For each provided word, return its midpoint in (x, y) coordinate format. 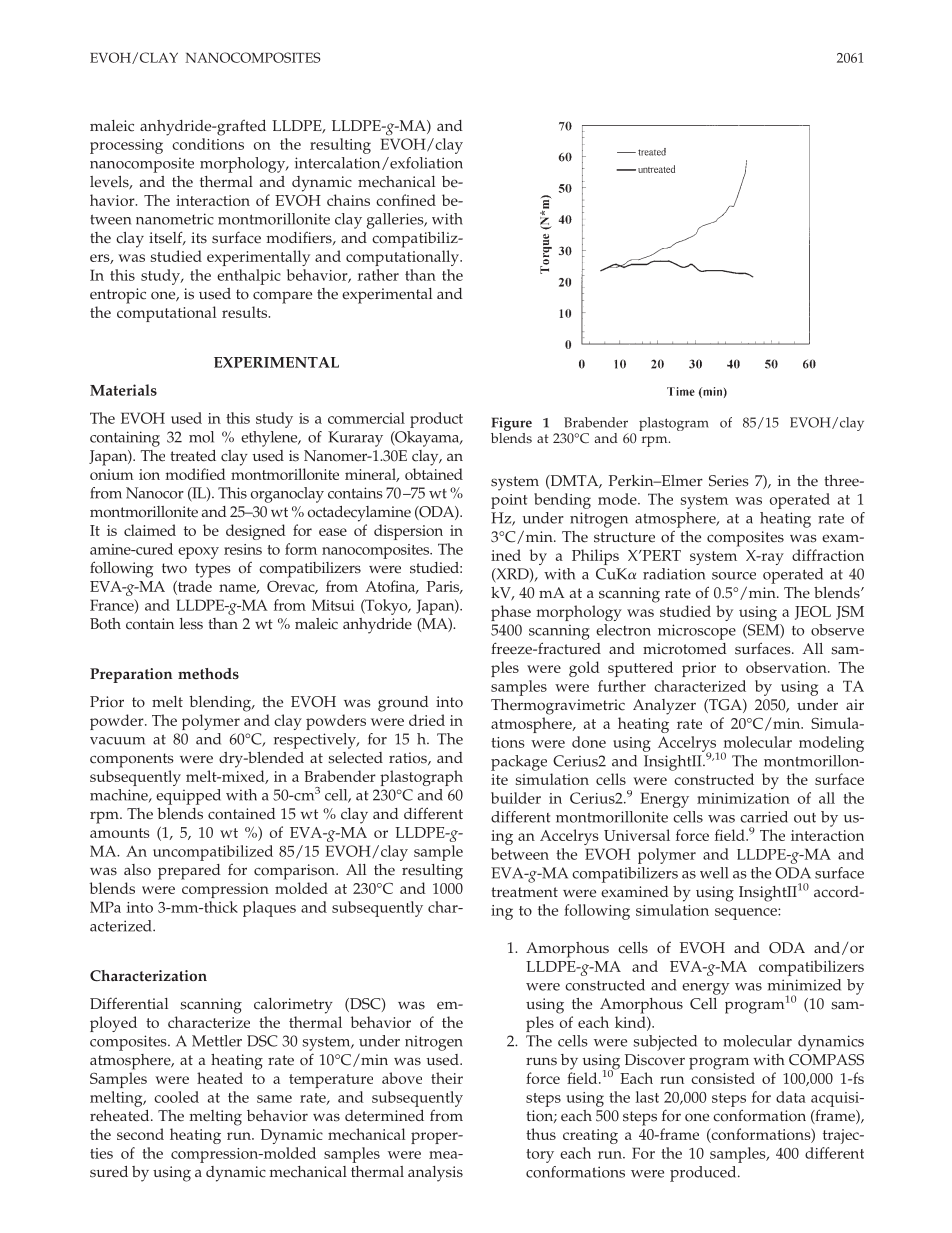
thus (541, 1134)
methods (208, 674)
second (140, 1134)
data (791, 1097)
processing (126, 146)
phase (511, 613)
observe (837, 630)
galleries (396, 221)
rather (378, 275)
